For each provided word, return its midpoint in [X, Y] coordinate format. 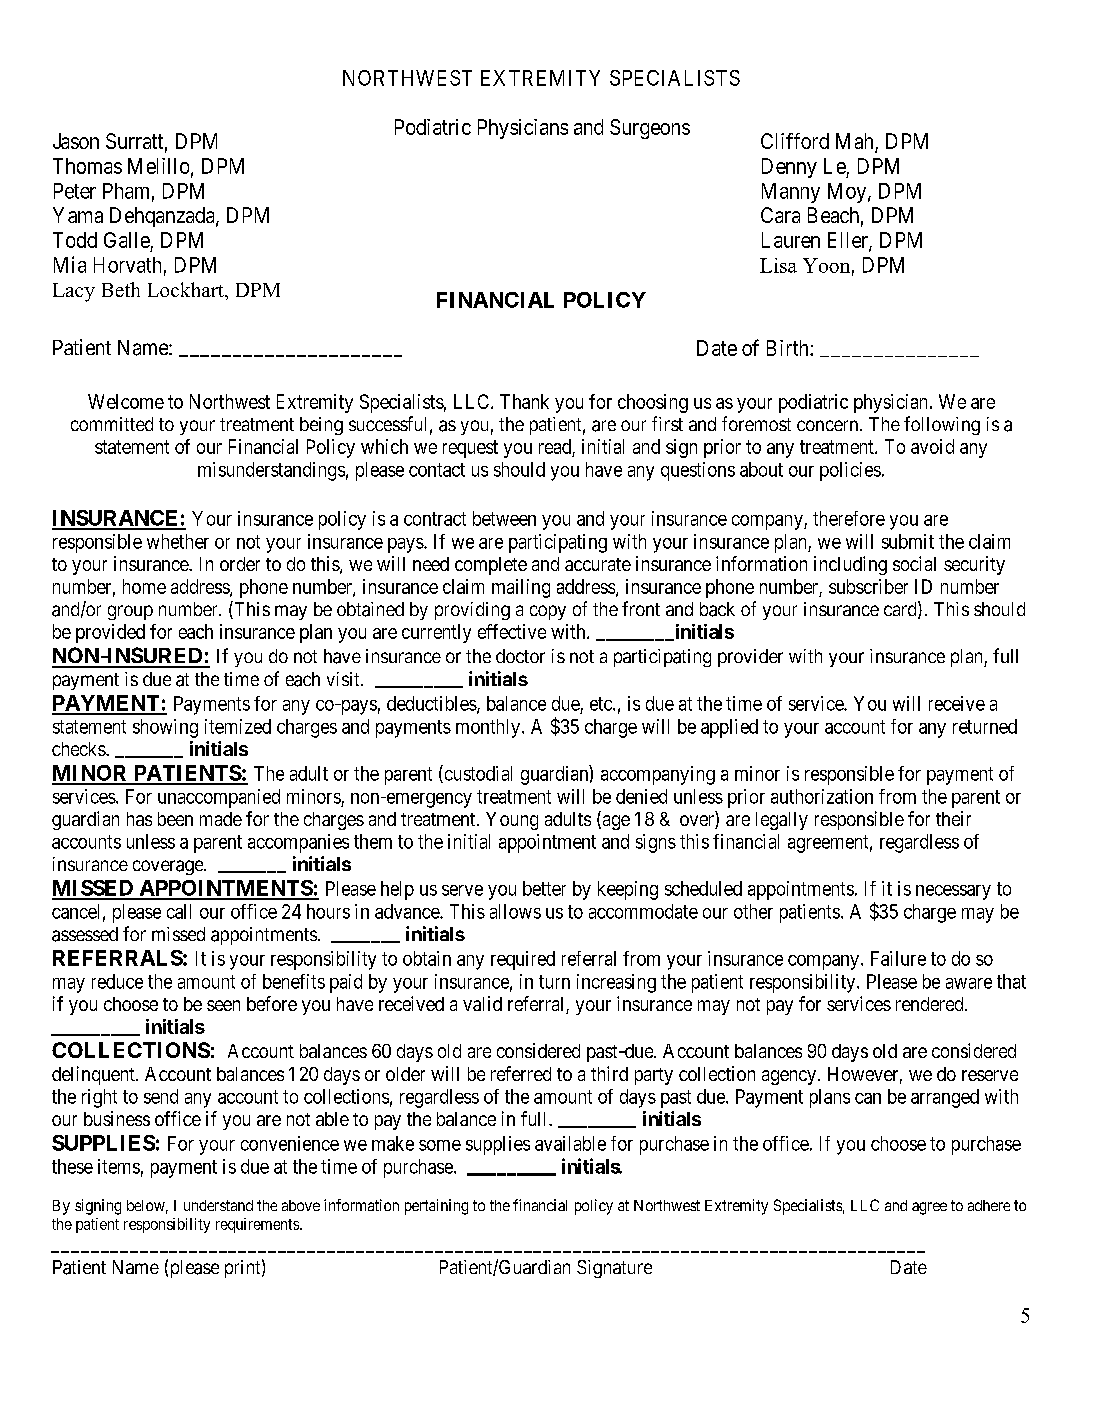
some [440, 1145]
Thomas [87, 166]
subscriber [868, 586]
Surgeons [650, 129]
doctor [520, 656]
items [119, 1166]
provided [110, 633]
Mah [856, 142]
